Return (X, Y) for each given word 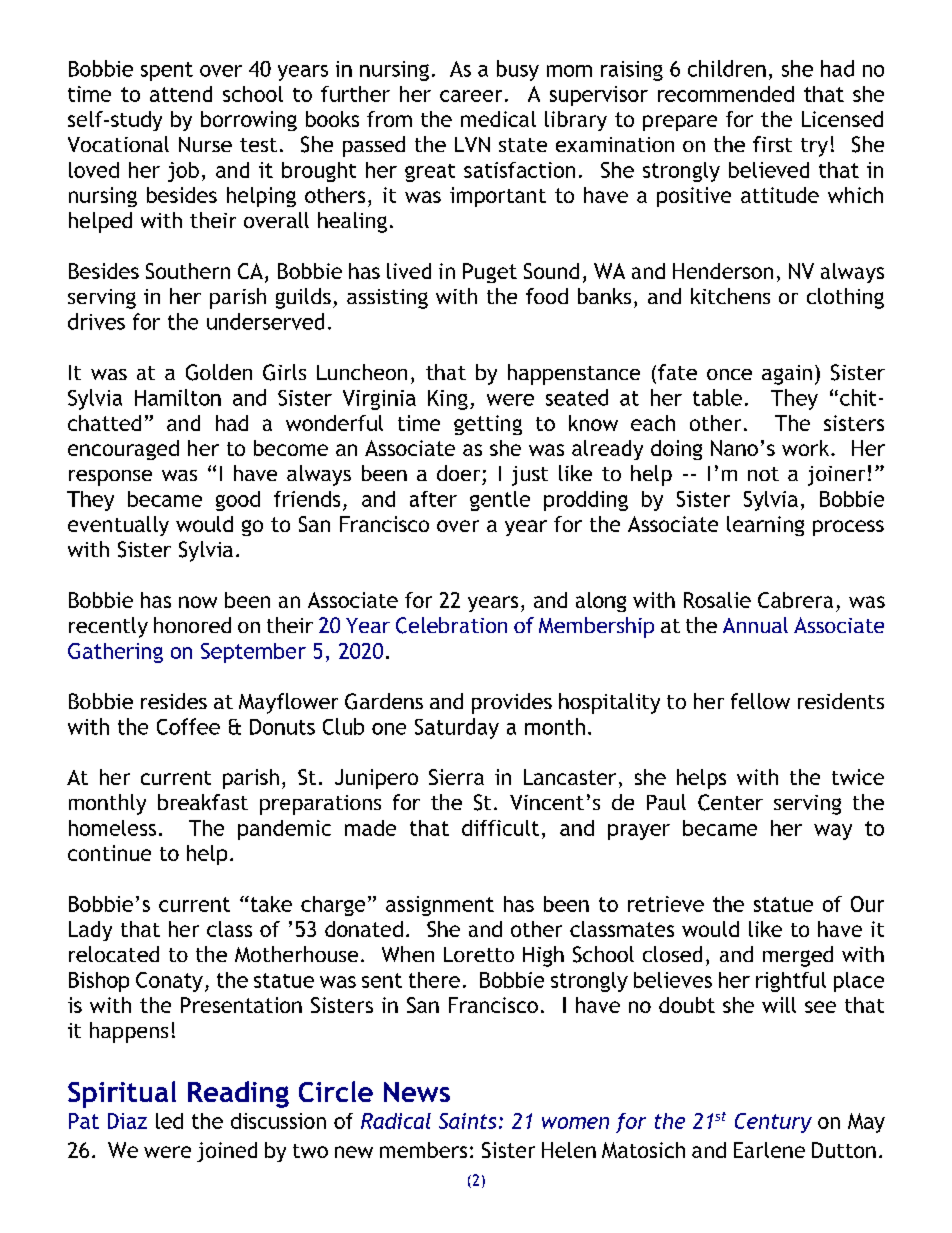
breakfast (203, 802)
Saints (467, 1121)
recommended (726, 94)
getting (488, 425)
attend (181, 94)
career (471, 96)
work (807, 448)
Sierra (456, 777)
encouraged (123, 450)
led (169, 1121)
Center (730, 802)
